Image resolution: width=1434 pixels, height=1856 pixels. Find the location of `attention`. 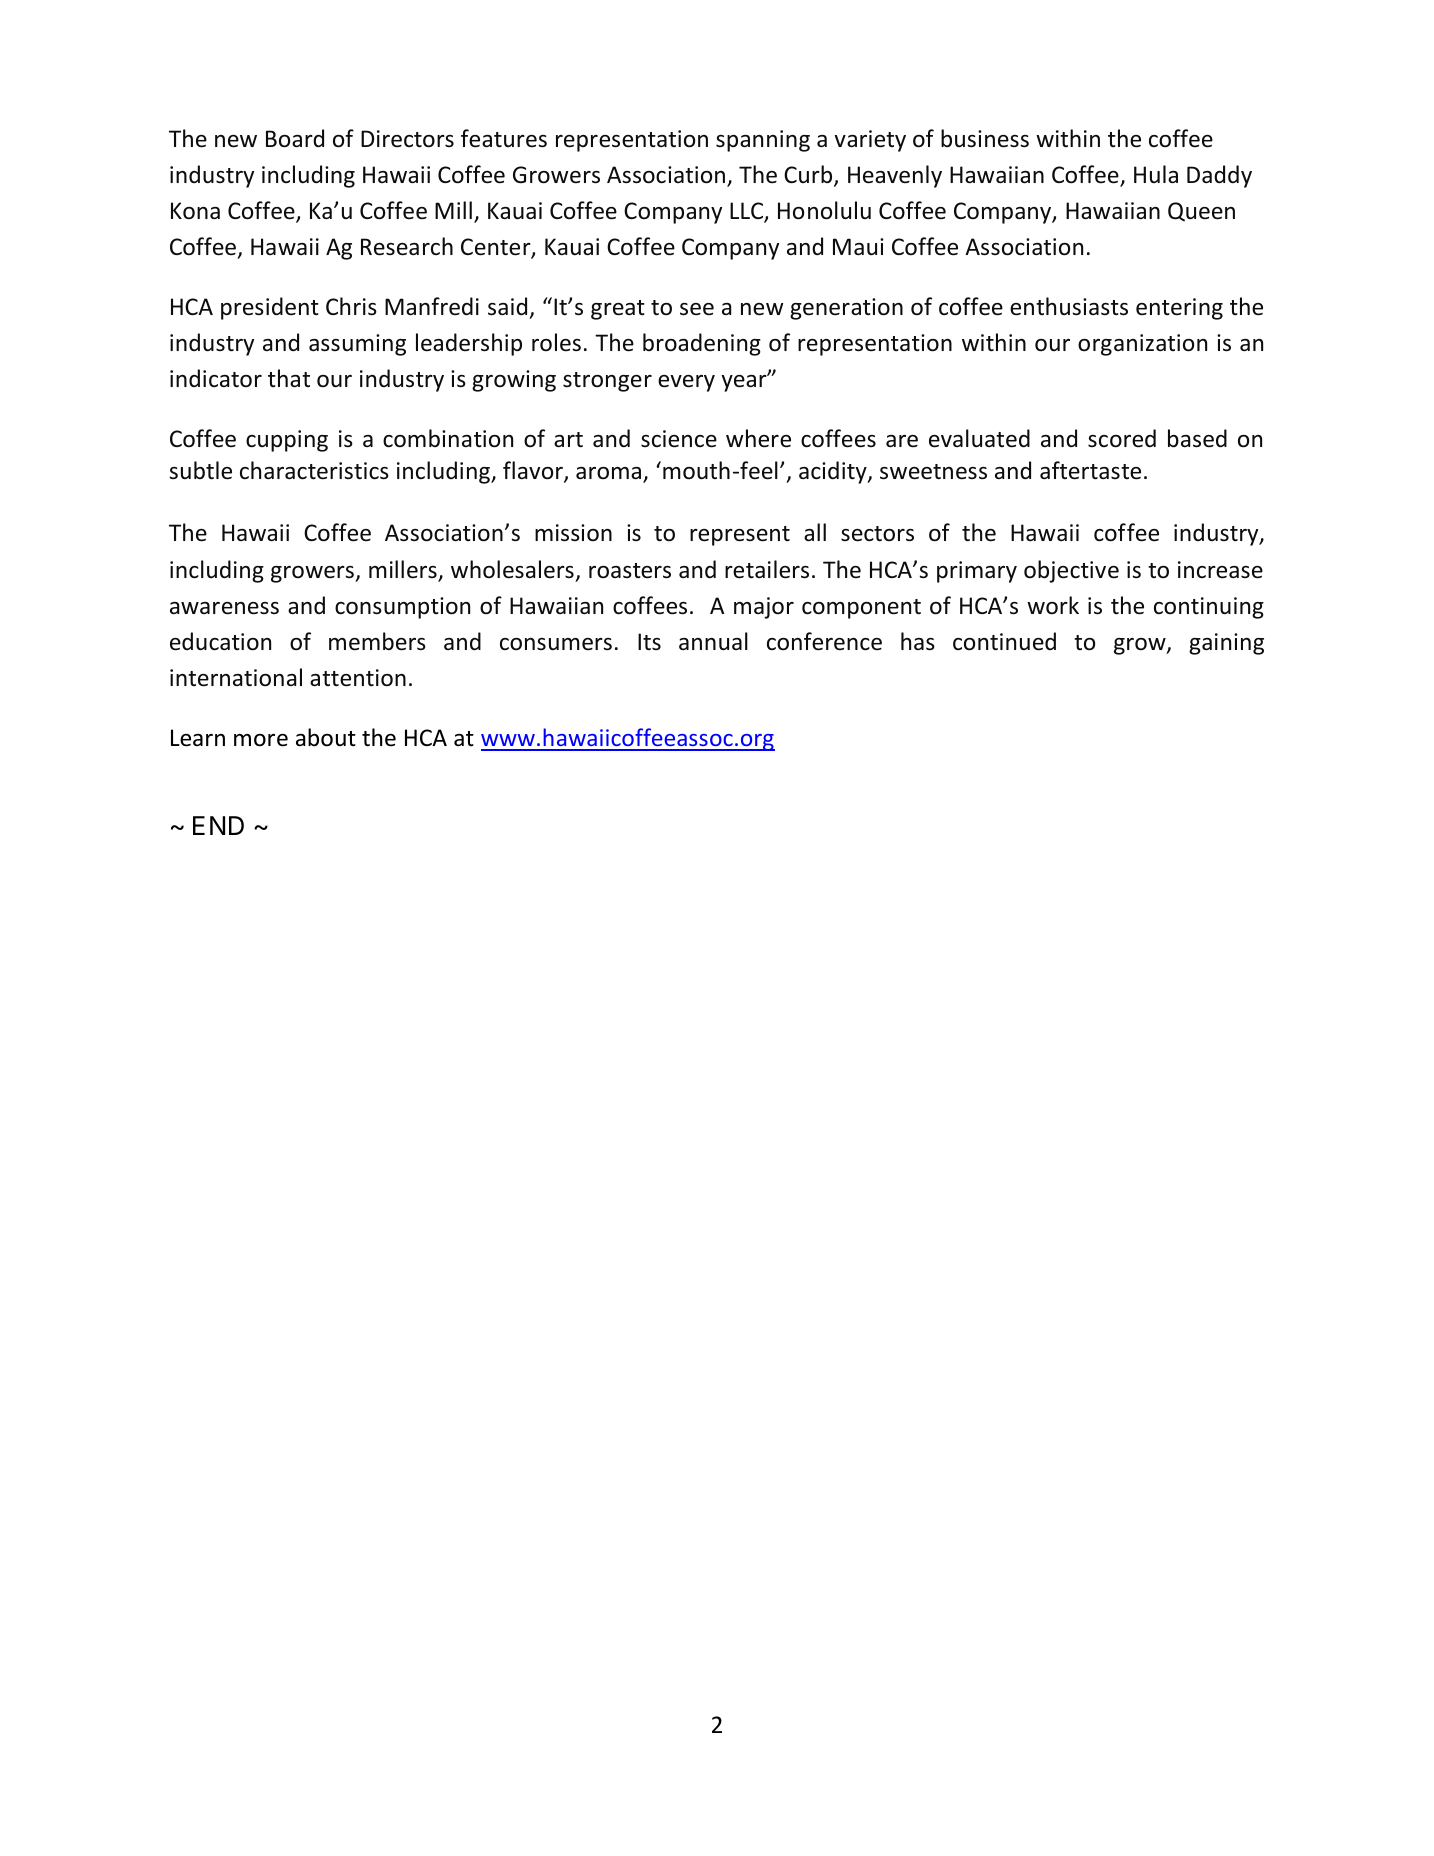

attention is located at coordinates (358, 678).
